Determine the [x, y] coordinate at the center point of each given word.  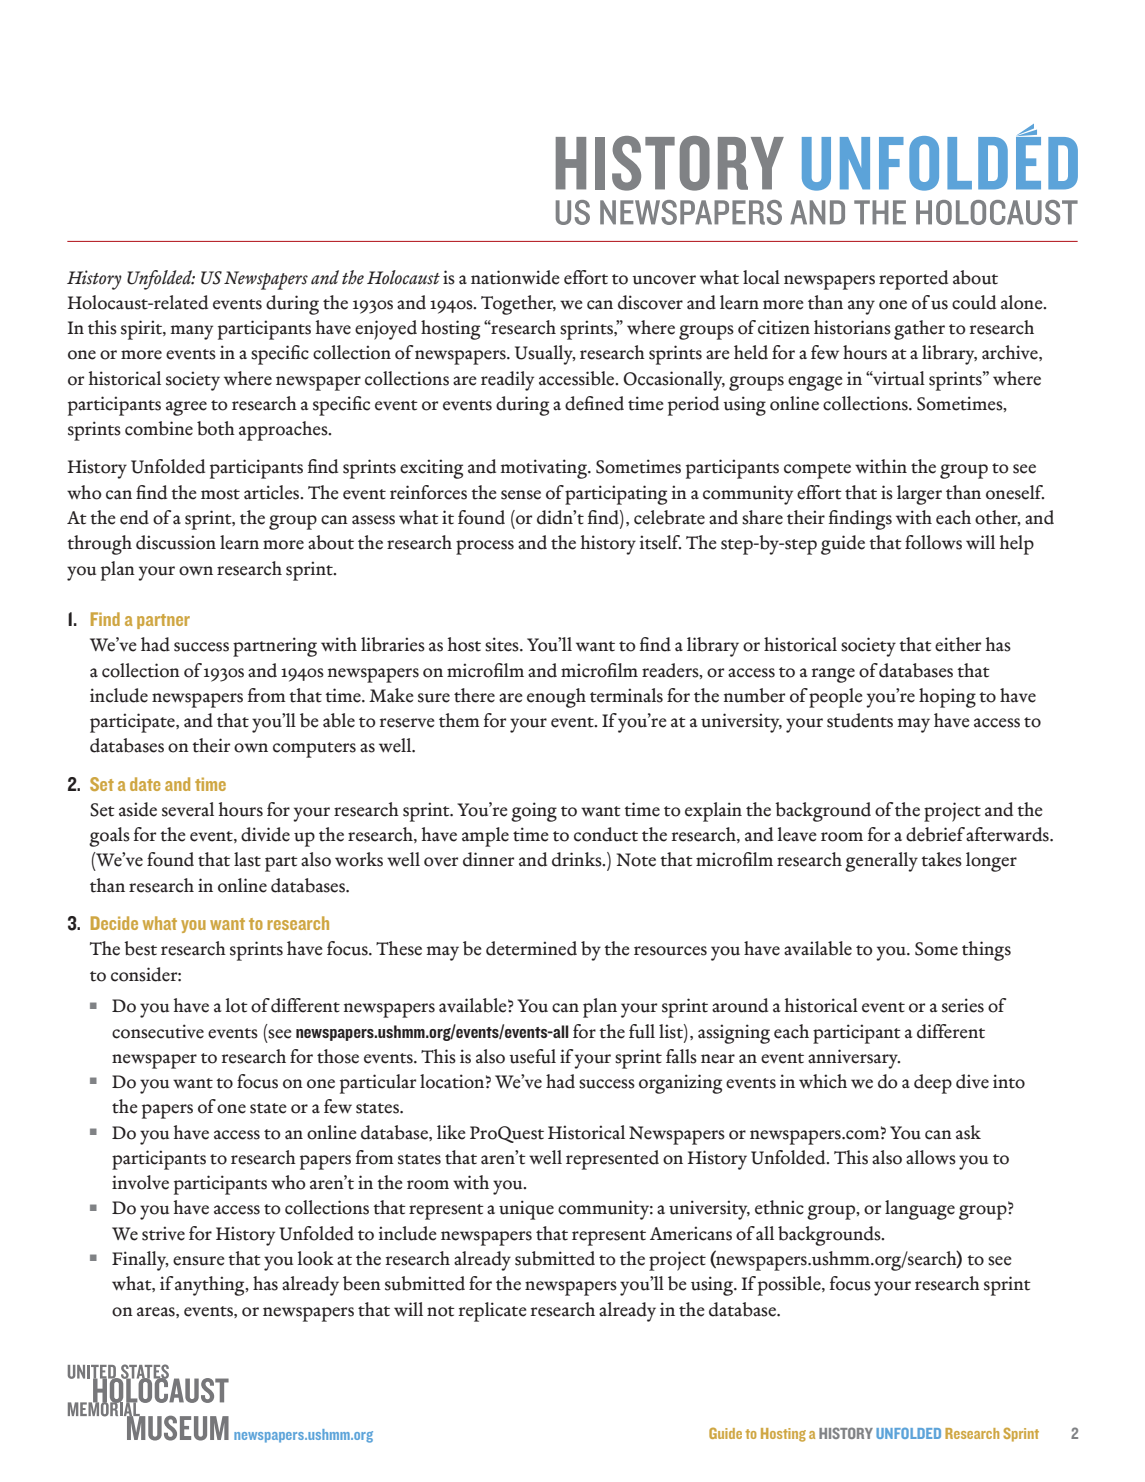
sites [503, 644]
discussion [176, 542]
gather [919, 330]
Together [518, 305]
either [958, 644]
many [192, 332]
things [986, 951]
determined [531, 948]
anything [211, 1286]
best [140, 948]
